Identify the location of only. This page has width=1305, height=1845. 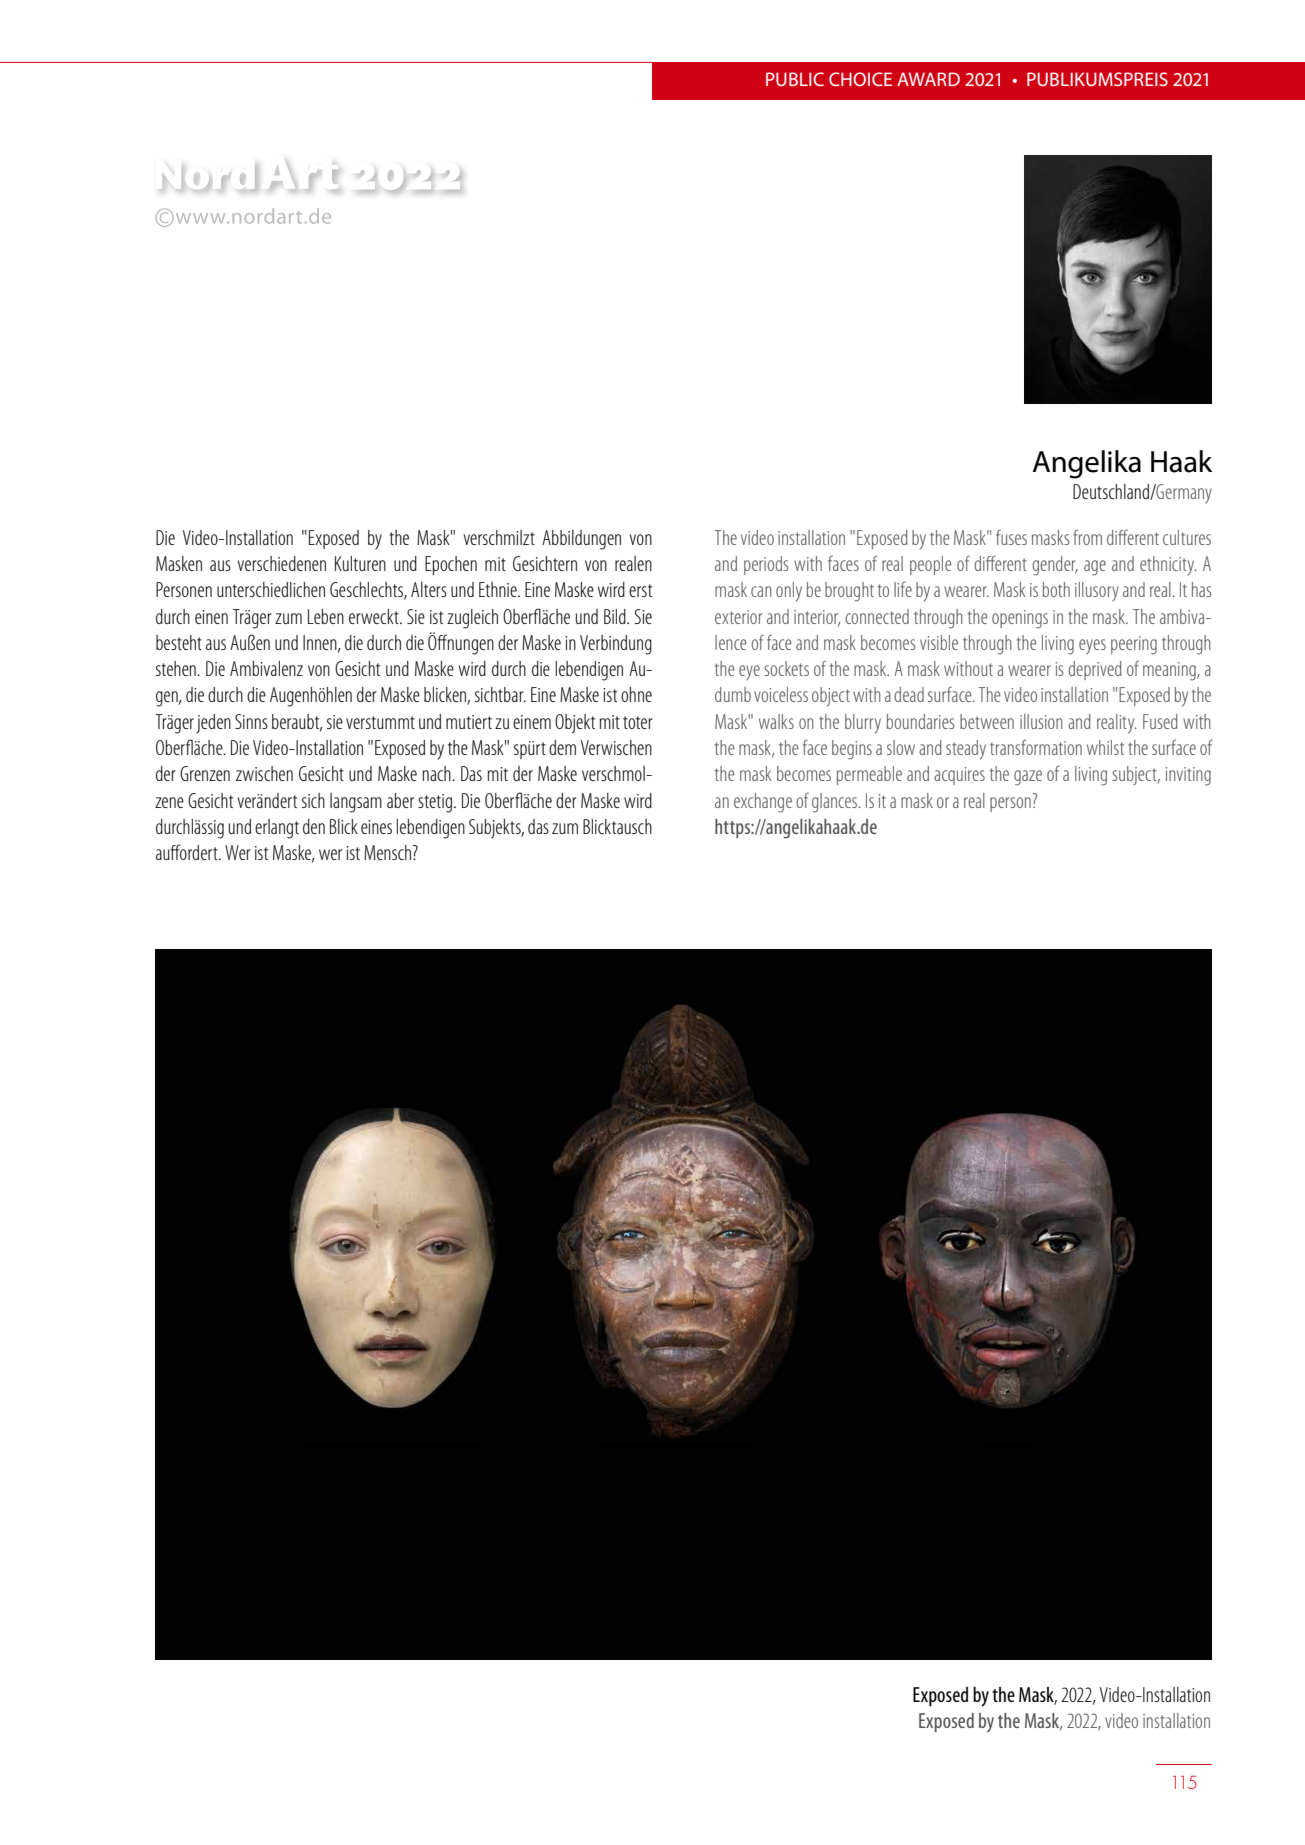
(789, 592).
